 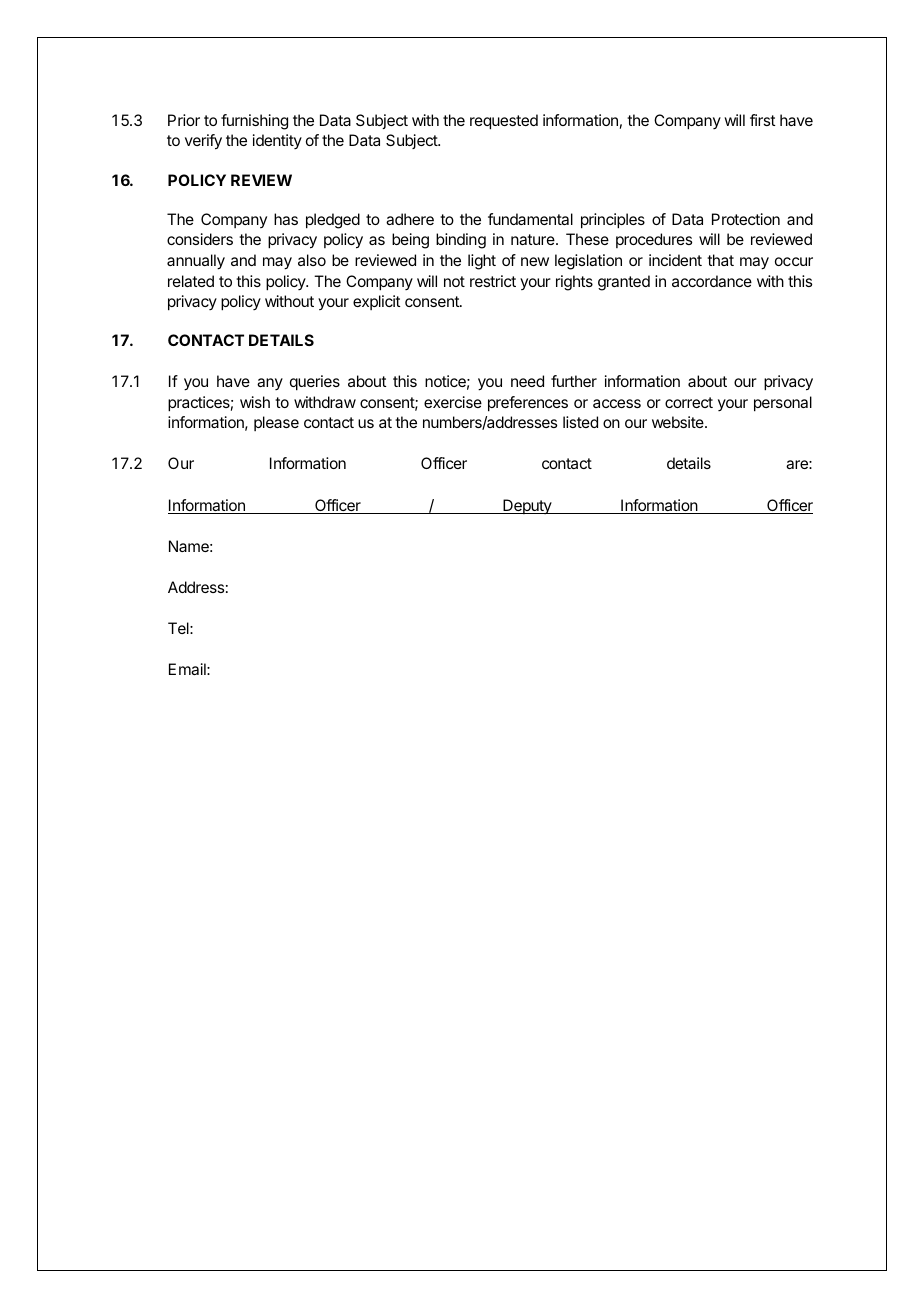 What do you see at coordinates (762, 120) in the image?
I see `first` at bounding box center [762, 120].
